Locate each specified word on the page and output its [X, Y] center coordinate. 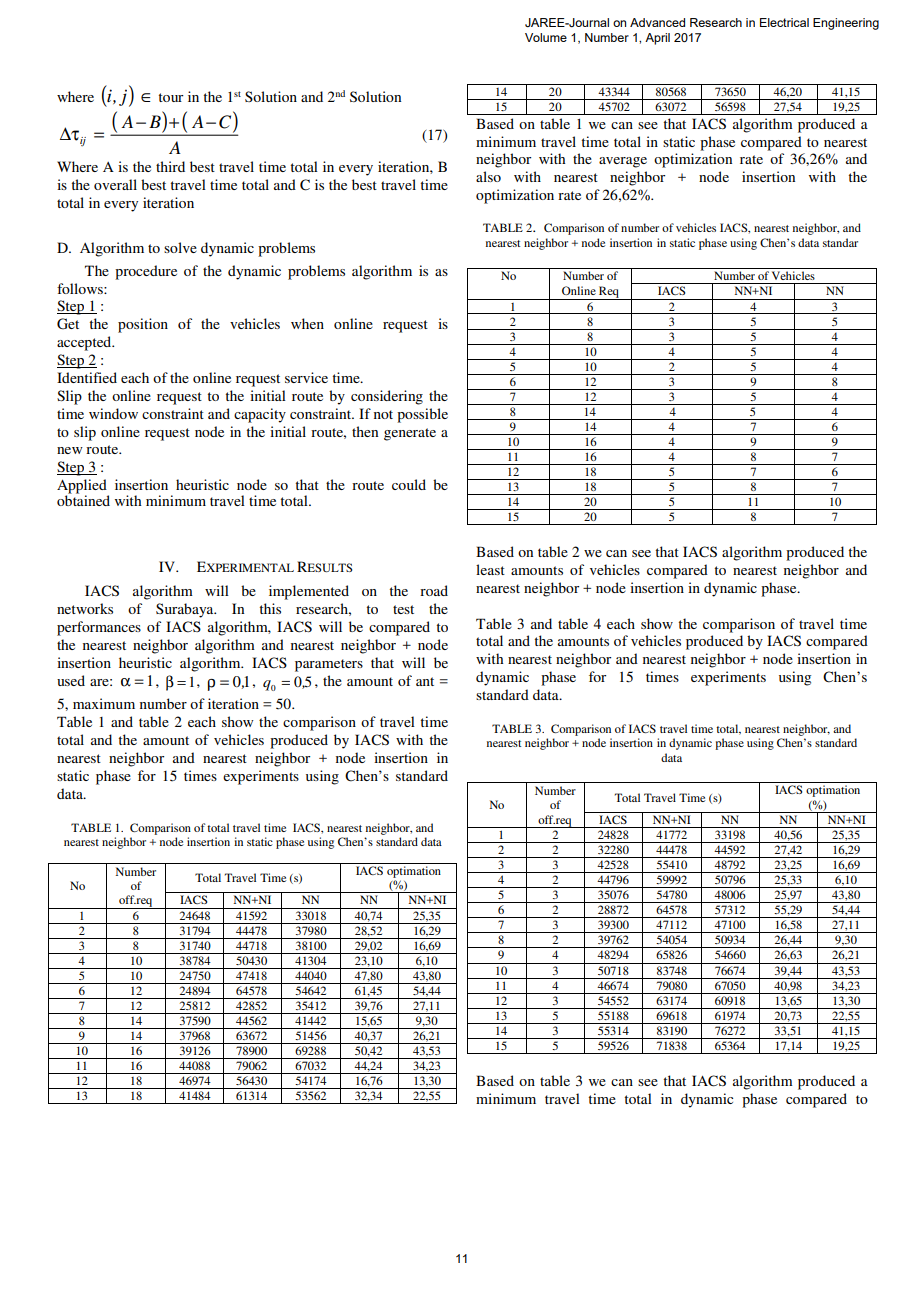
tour [171, 97]
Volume [546, 37]
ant [425, 681]
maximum [104, 703]
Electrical [784, 22]
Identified [87, 377]
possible [422, 415]
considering [387, 397]
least [490, 569]
